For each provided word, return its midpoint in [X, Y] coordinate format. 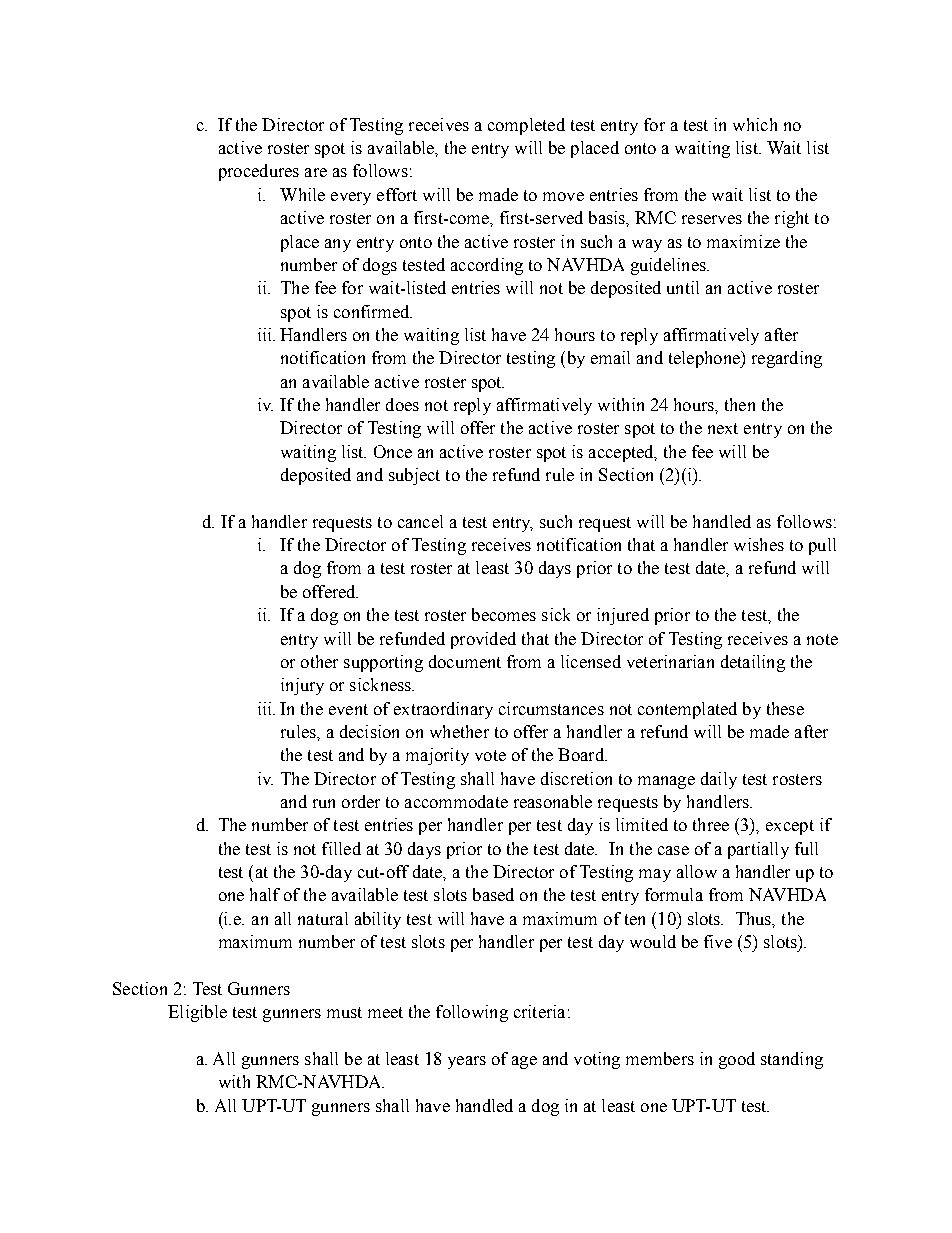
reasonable [553, 801]
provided [483, 640]
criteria [539, 1011]
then [740, 404]
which [755, 124]
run [324, 803]
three [711, 824]
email [610, 357]
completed [526, 126]
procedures [259, 172]
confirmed [373, 311]
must [344, 1012]
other [319, 661]
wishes [759, 544]
